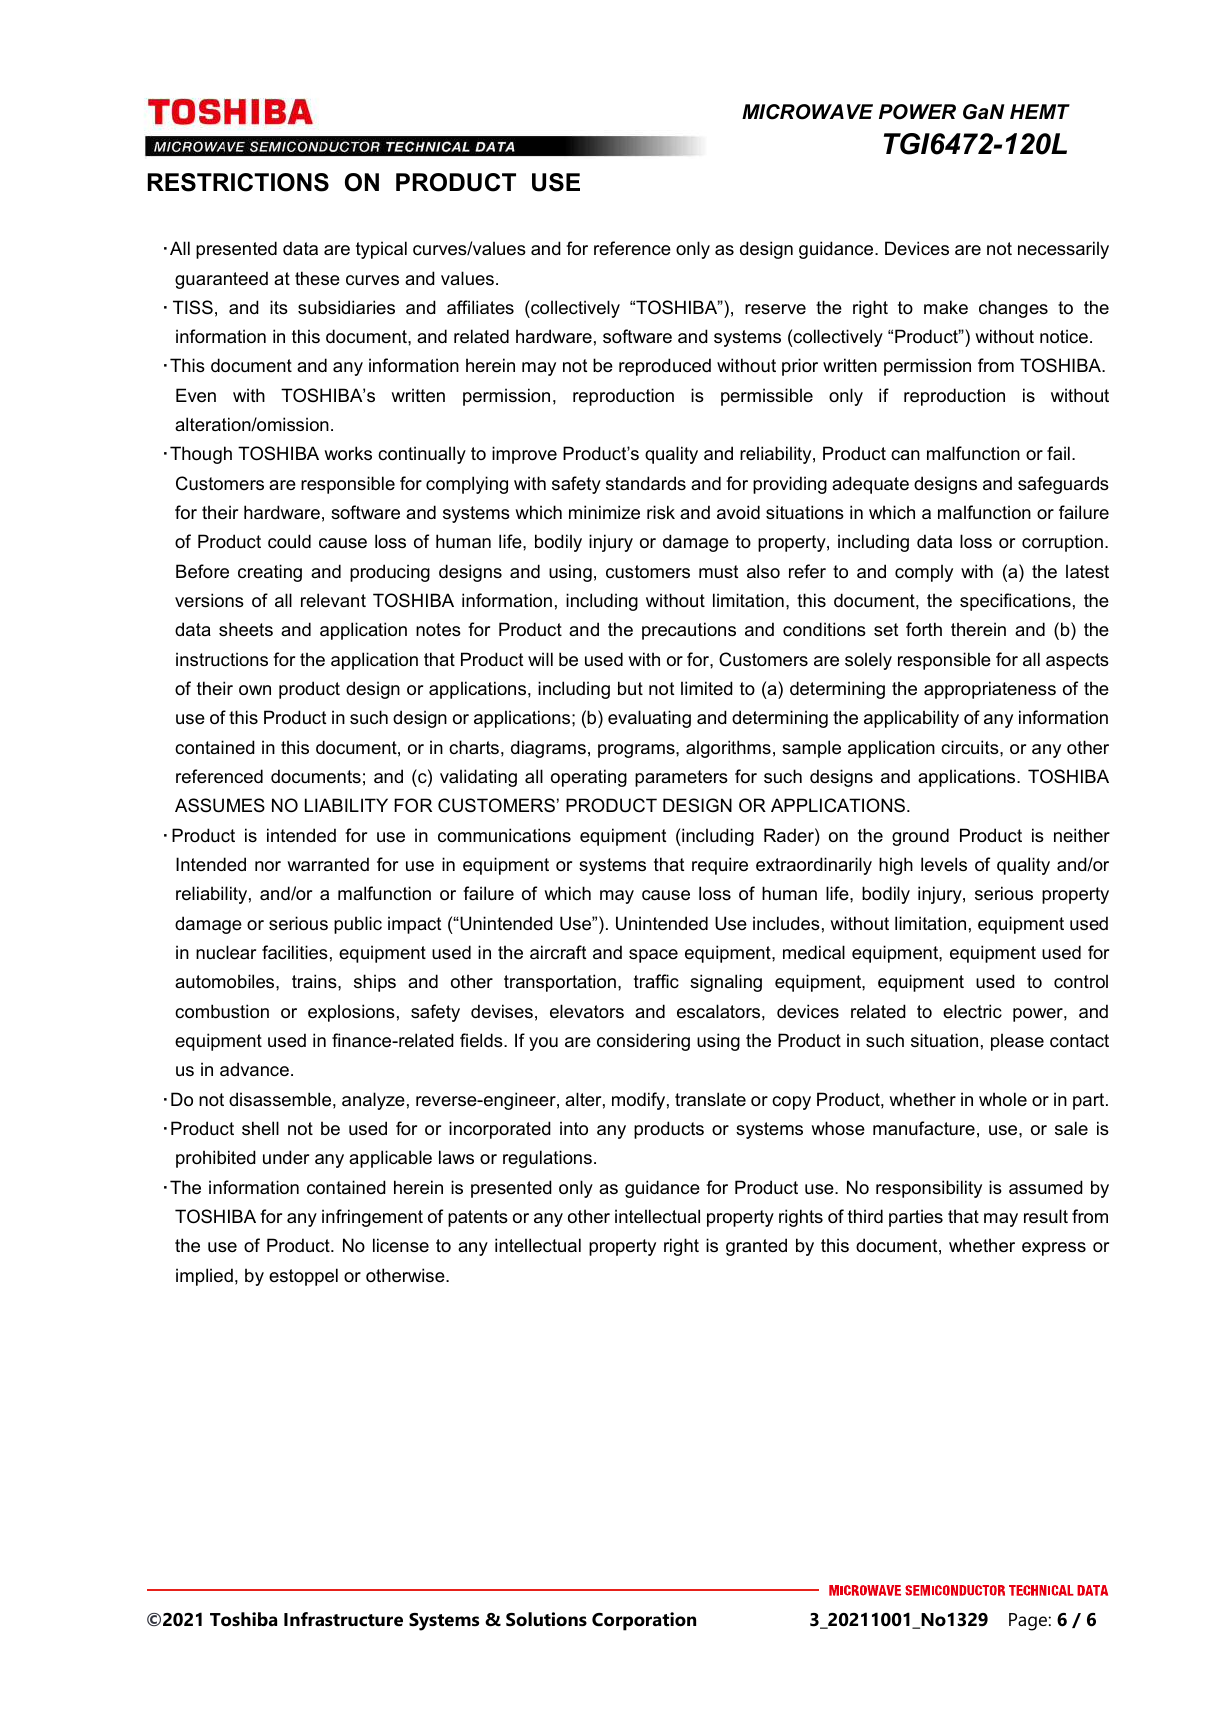  Describe the element at coordinates (1003, 1099) in the screenshot. I see `whole` at that location.
